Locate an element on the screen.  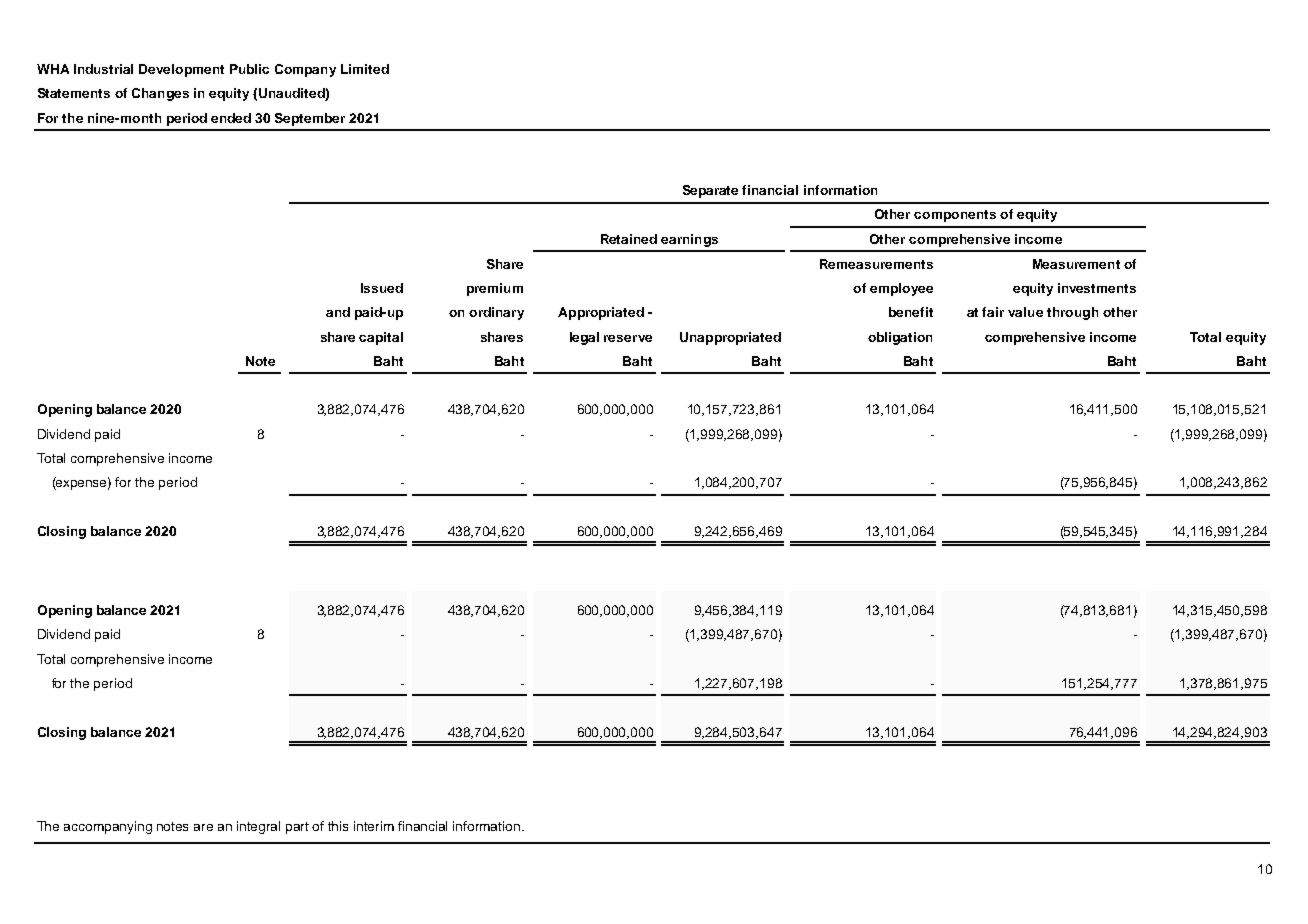
Changes is located at coordinates (160, 94).
